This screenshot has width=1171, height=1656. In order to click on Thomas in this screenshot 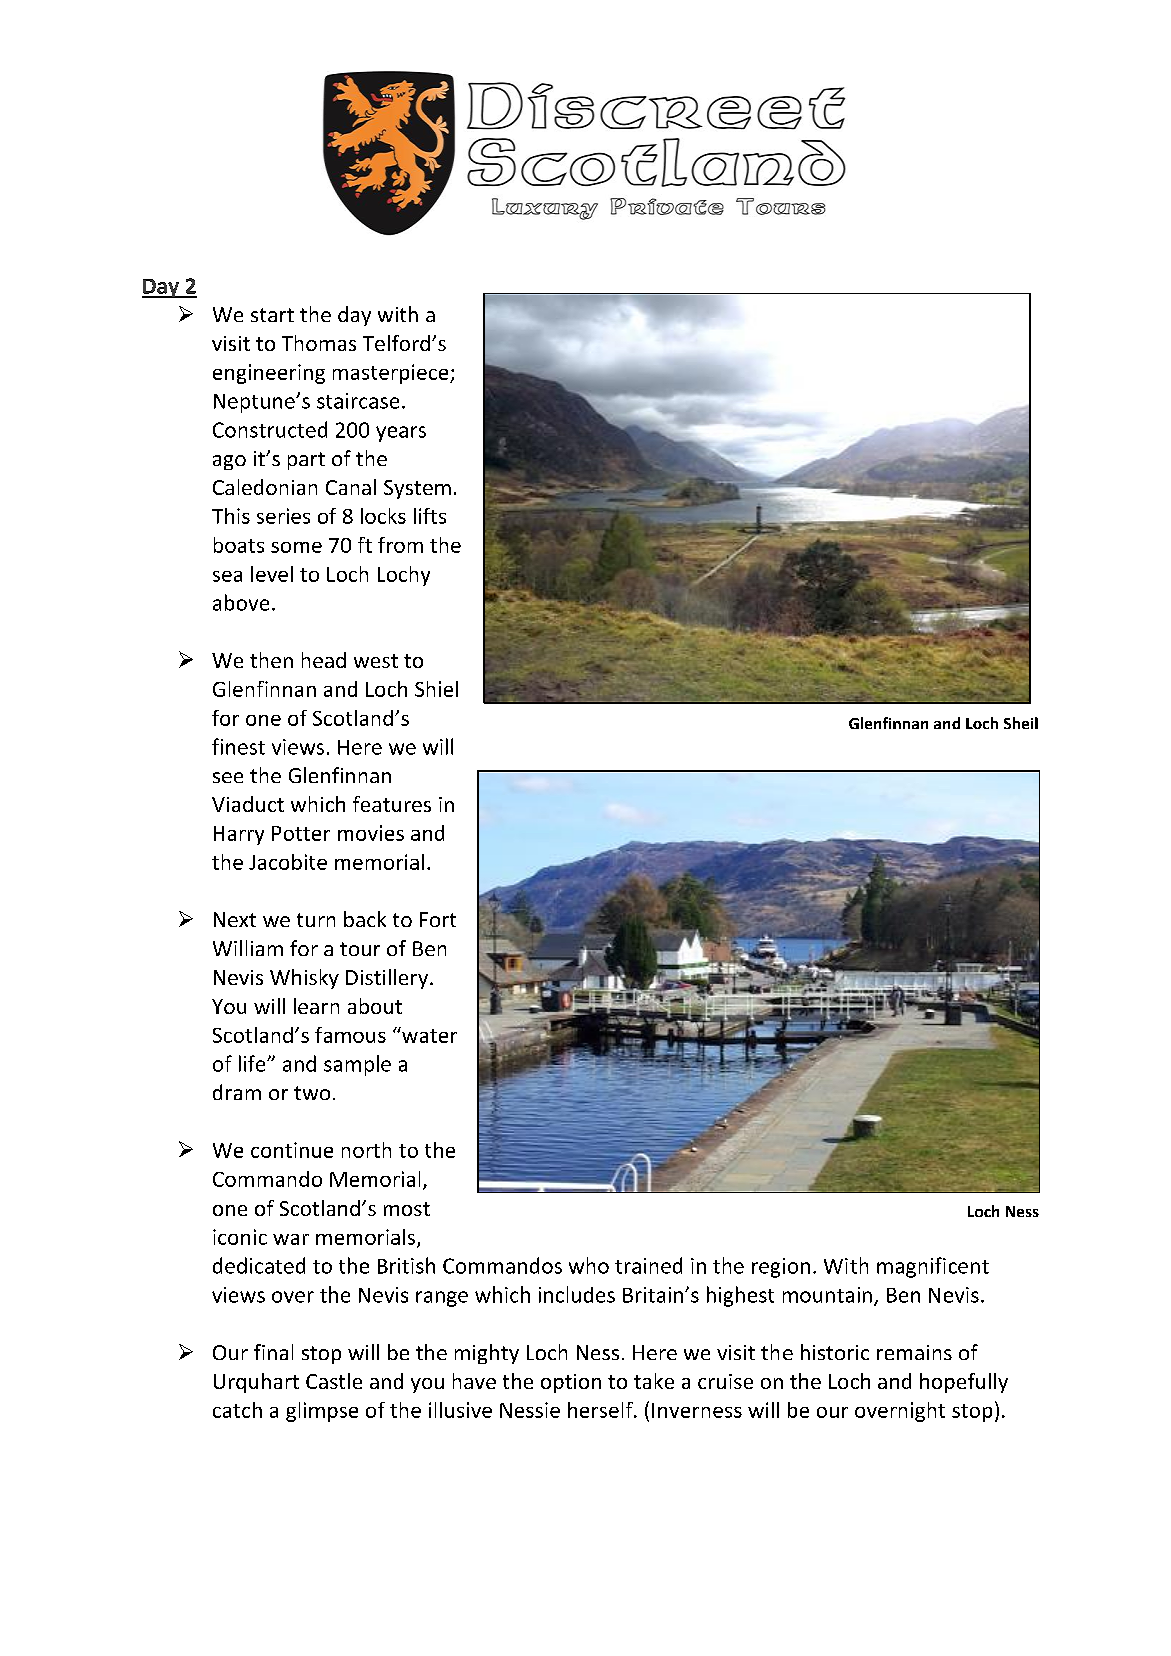, I will do `click(319, 343)`.
